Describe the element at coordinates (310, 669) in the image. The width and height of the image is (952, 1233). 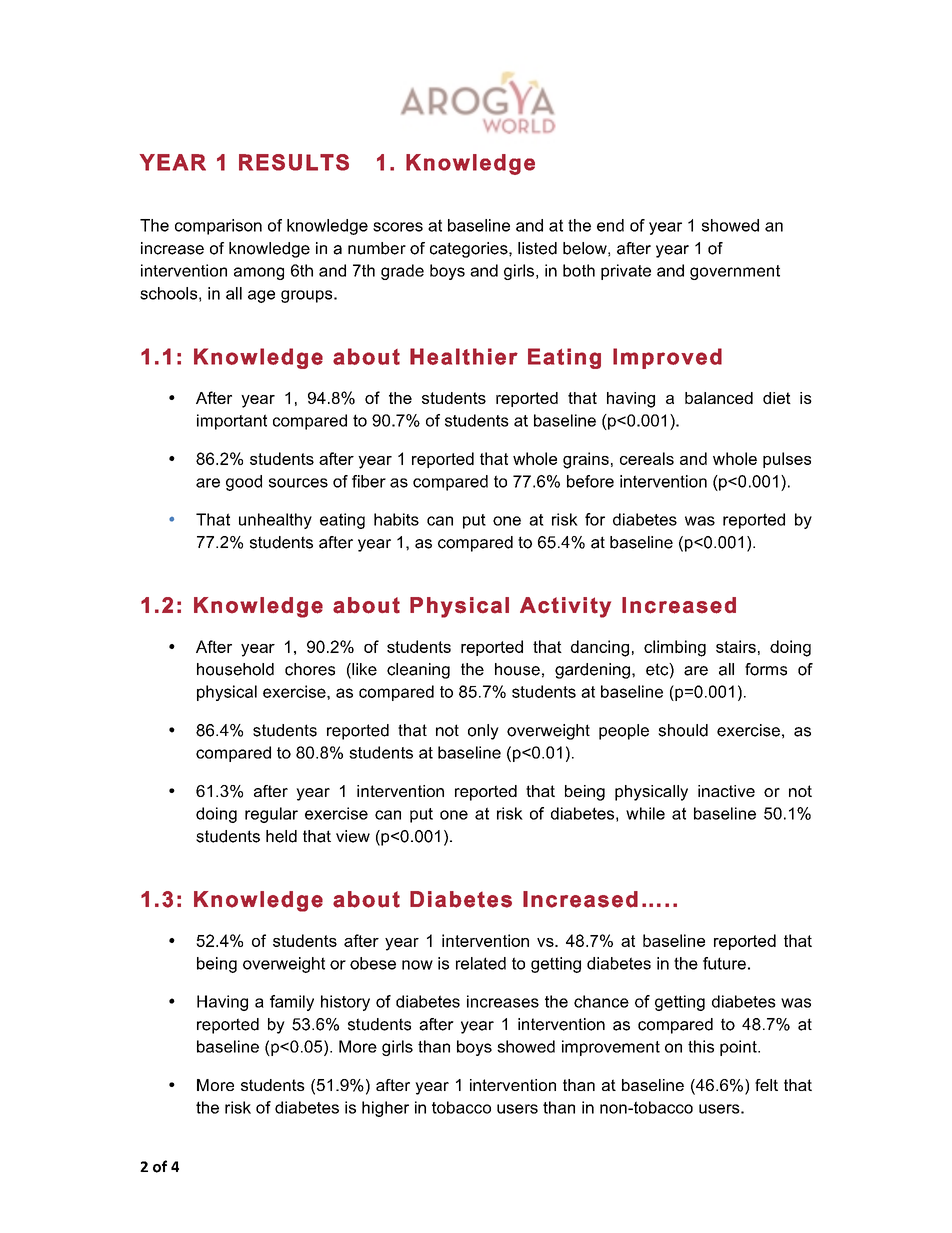
I see `chores` at that location.
